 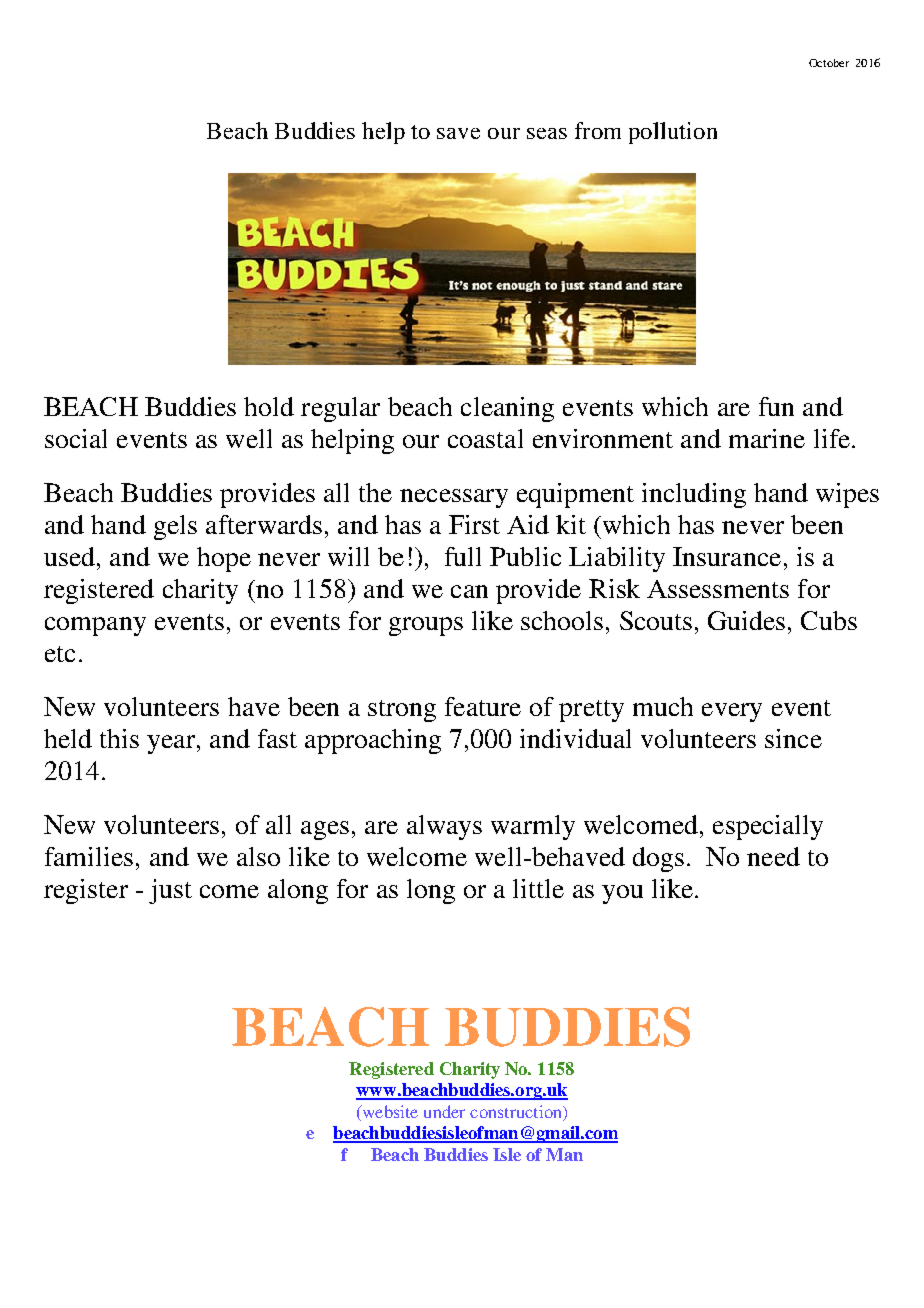 What do you see at coordinates (829, 63) in the page?
I see `October` at bounding box center [829, 63].
